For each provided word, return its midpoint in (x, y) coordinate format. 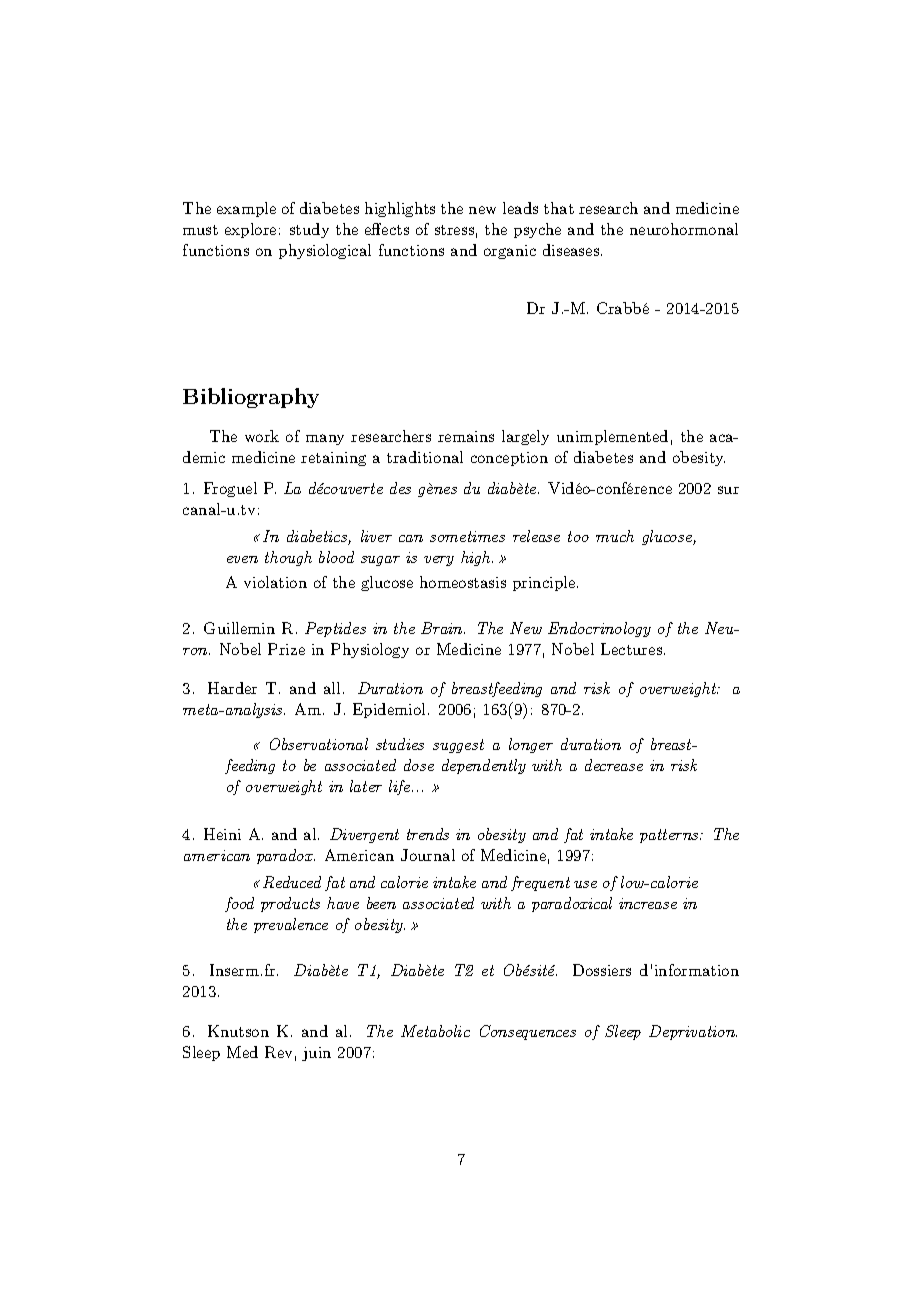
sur (728, 490)
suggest (458, 746)
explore (250, 230)
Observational (319, 744)
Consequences (528, 1032)
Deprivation (693, 1032)
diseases (571, 250)
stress (454, 230)
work (262, 436)
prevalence (291, 925)
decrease (614, 765)
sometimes (467, 536)
